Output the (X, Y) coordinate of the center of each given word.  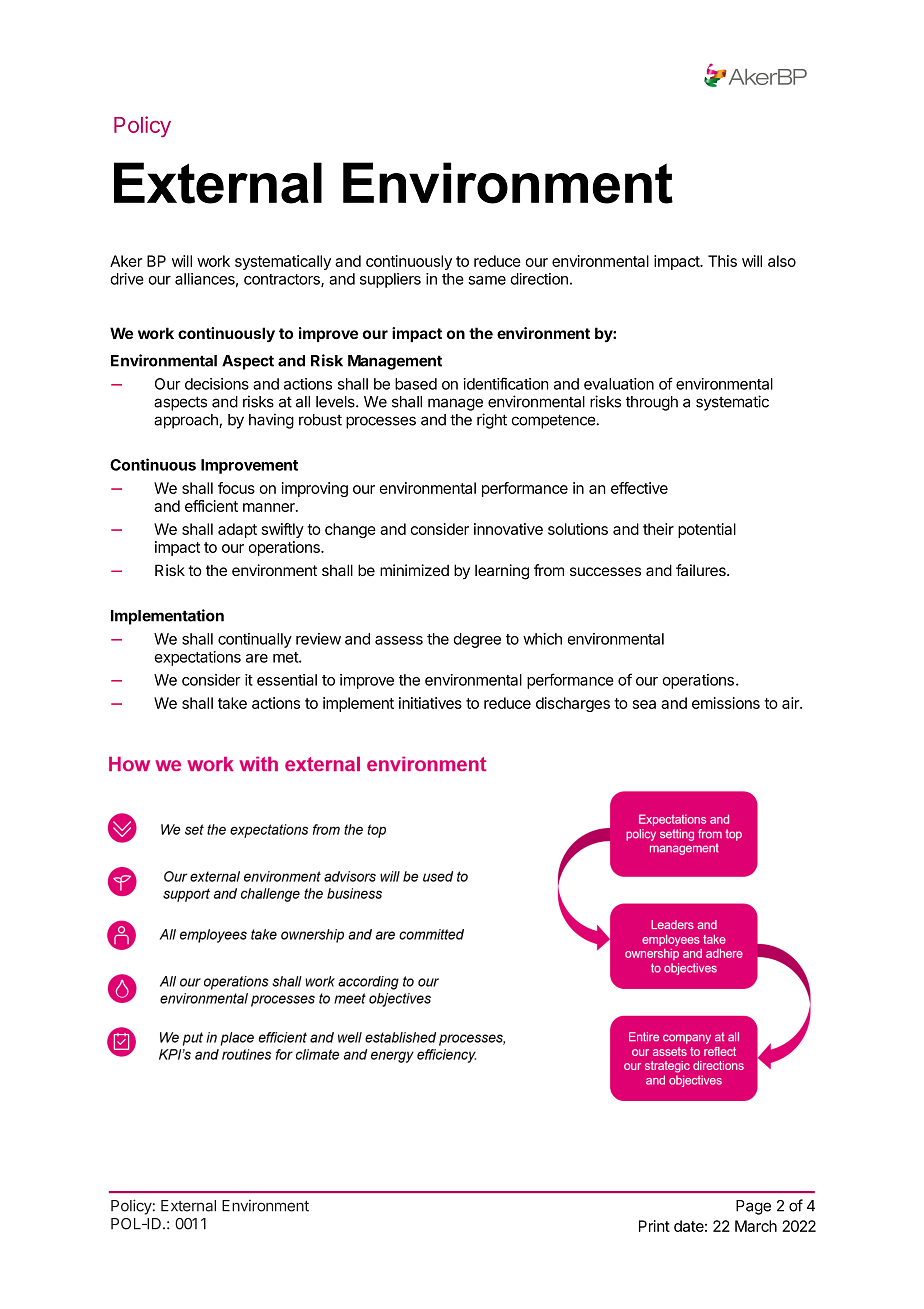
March (756, 1226)
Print (654, 1226)
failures (702, 570)
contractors (283, 280)
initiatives (430, 703)
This (722, 261)
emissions (726, 703)
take (232, 703)
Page (753, 1207)
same (487, 280)
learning (502, 572)
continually (255, 640)
